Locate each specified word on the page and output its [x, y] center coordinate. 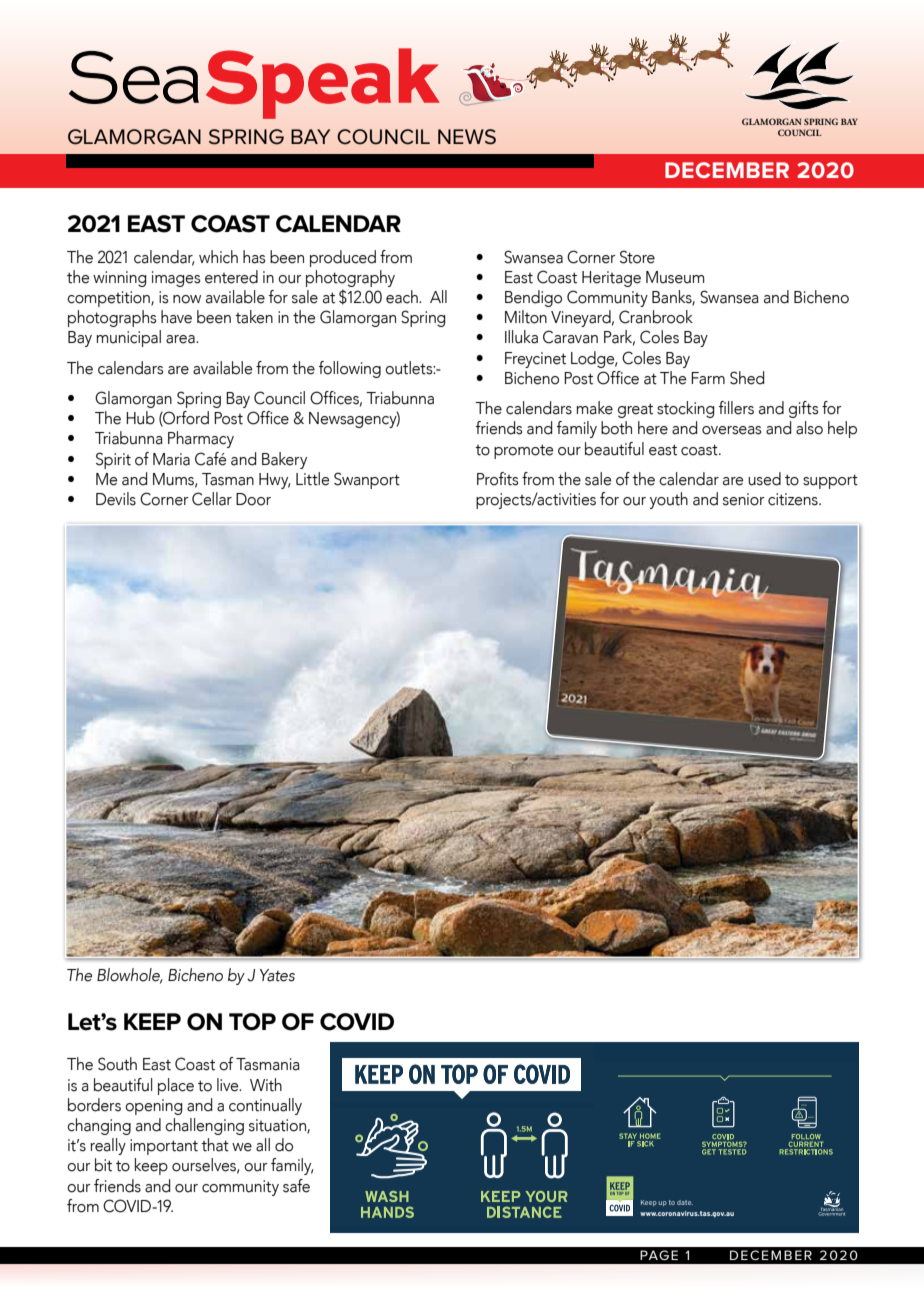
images [176, 279]
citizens [794, 499]
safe [296, 1186]
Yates [277, 975]
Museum [675, 277]
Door [253, 499]
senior [744, 499]
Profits [497, 479]
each [403, 297]
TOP [252, 1022]
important [164, 1147]
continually [265, 1106]
